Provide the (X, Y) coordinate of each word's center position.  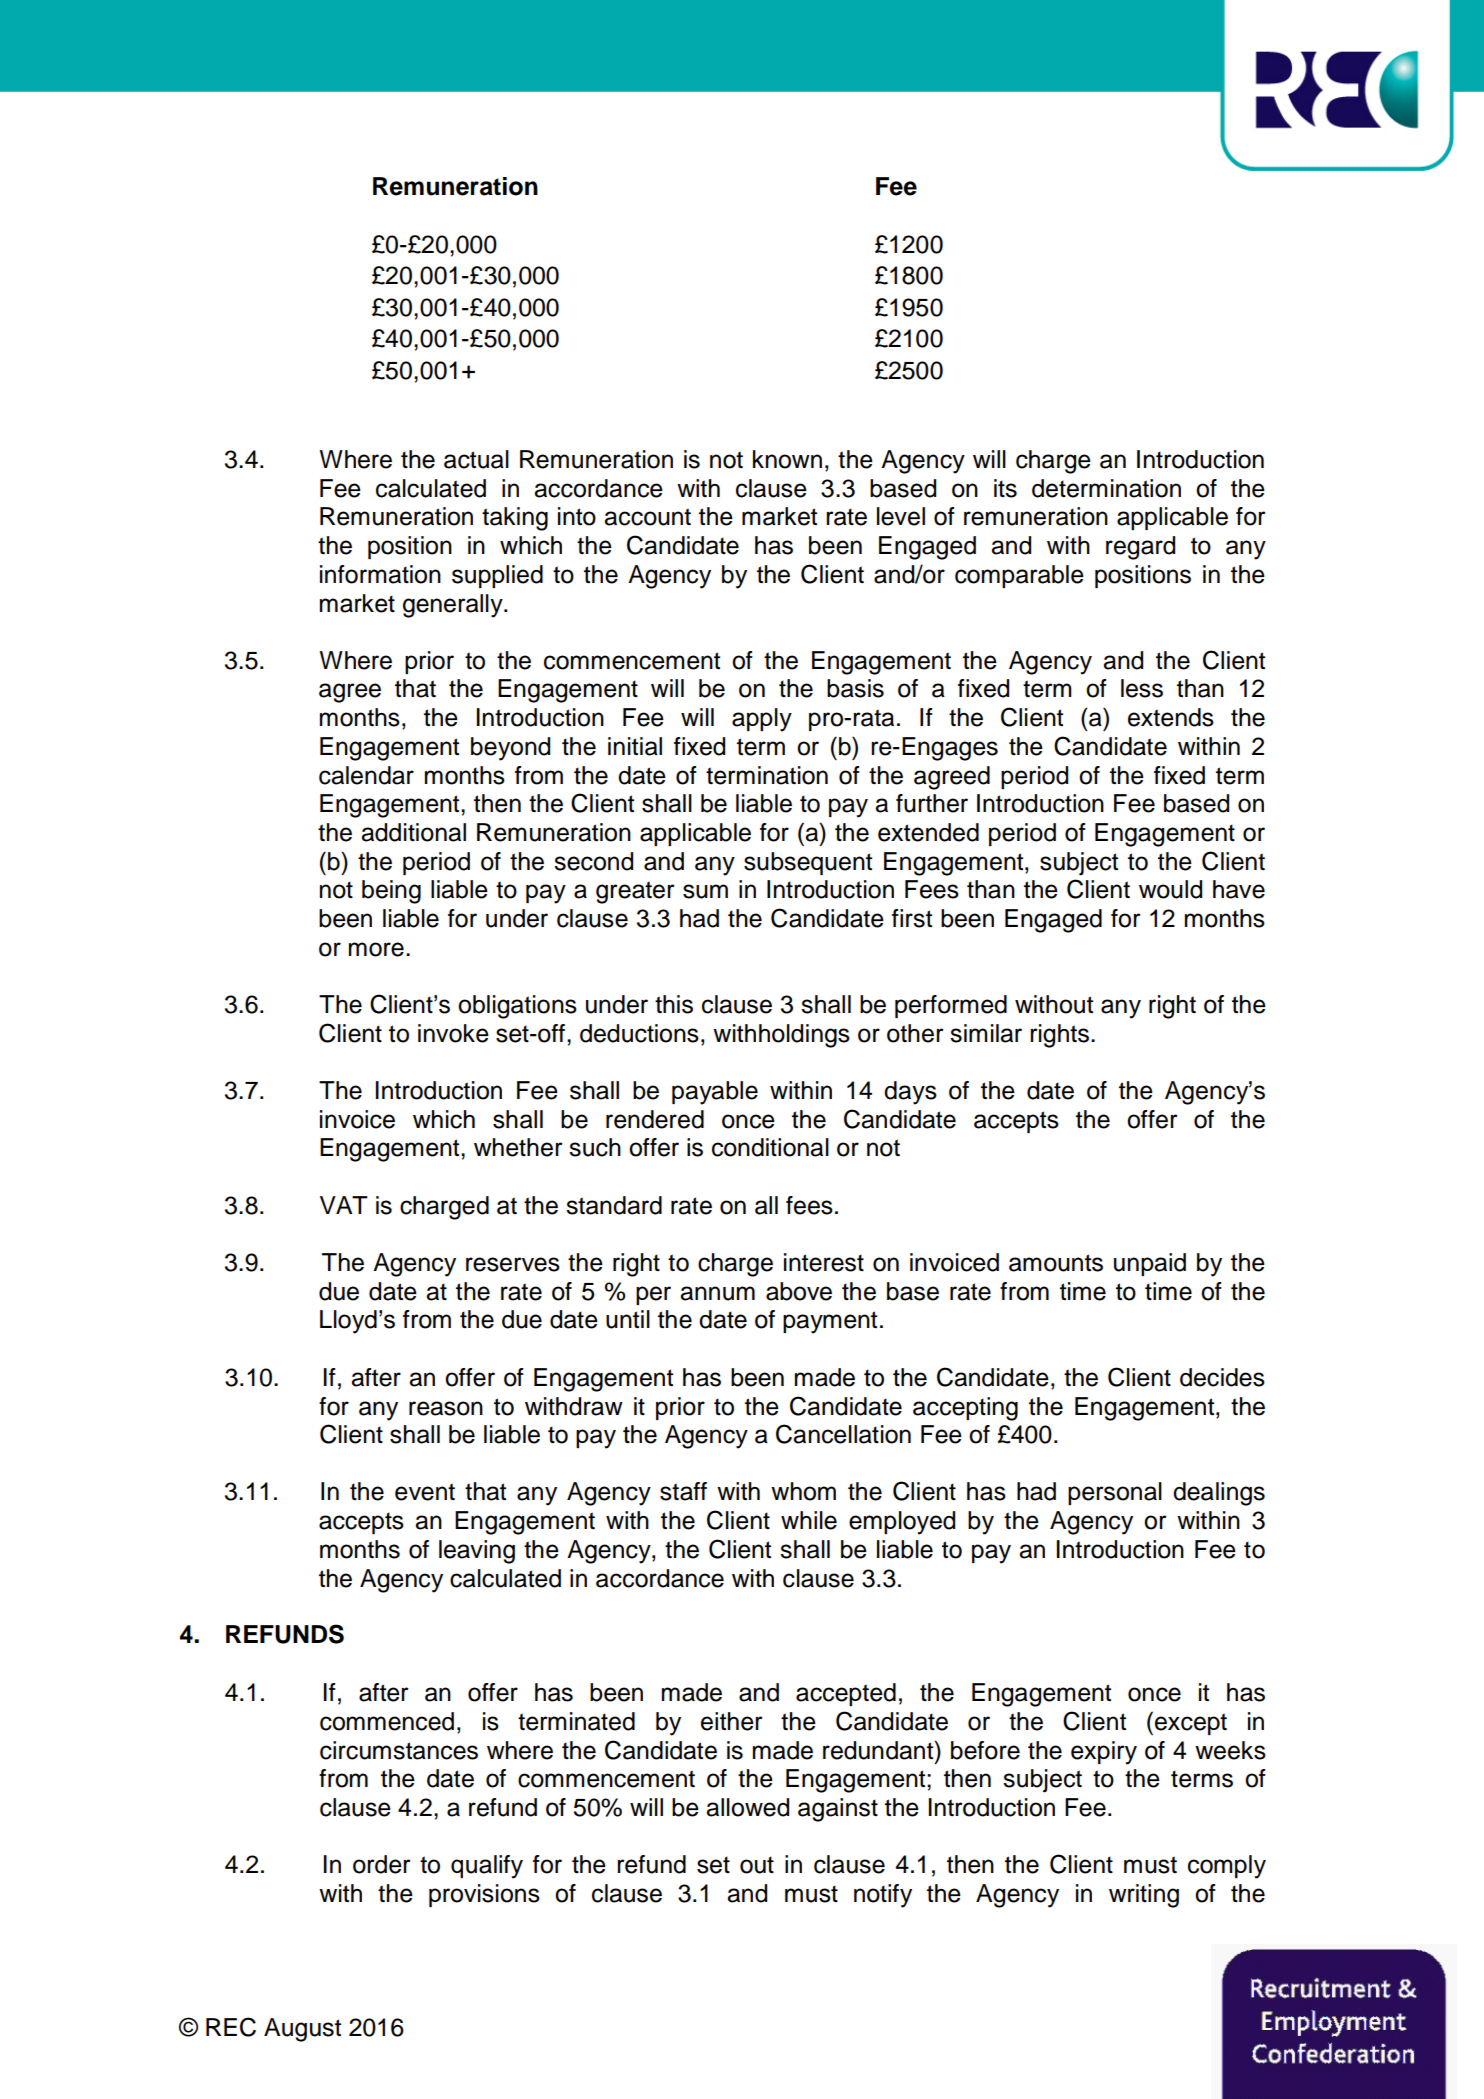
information (380, 574)
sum (705, 891)
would (1170, 889)
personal (1115, 1493)
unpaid (1150, 1264)
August (302, 2030)
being (391, 892)
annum (717, 1293)
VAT (344, 1205)
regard (1140, 548)
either (732, 1721)
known (787, 459)
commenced (387, 1721)
